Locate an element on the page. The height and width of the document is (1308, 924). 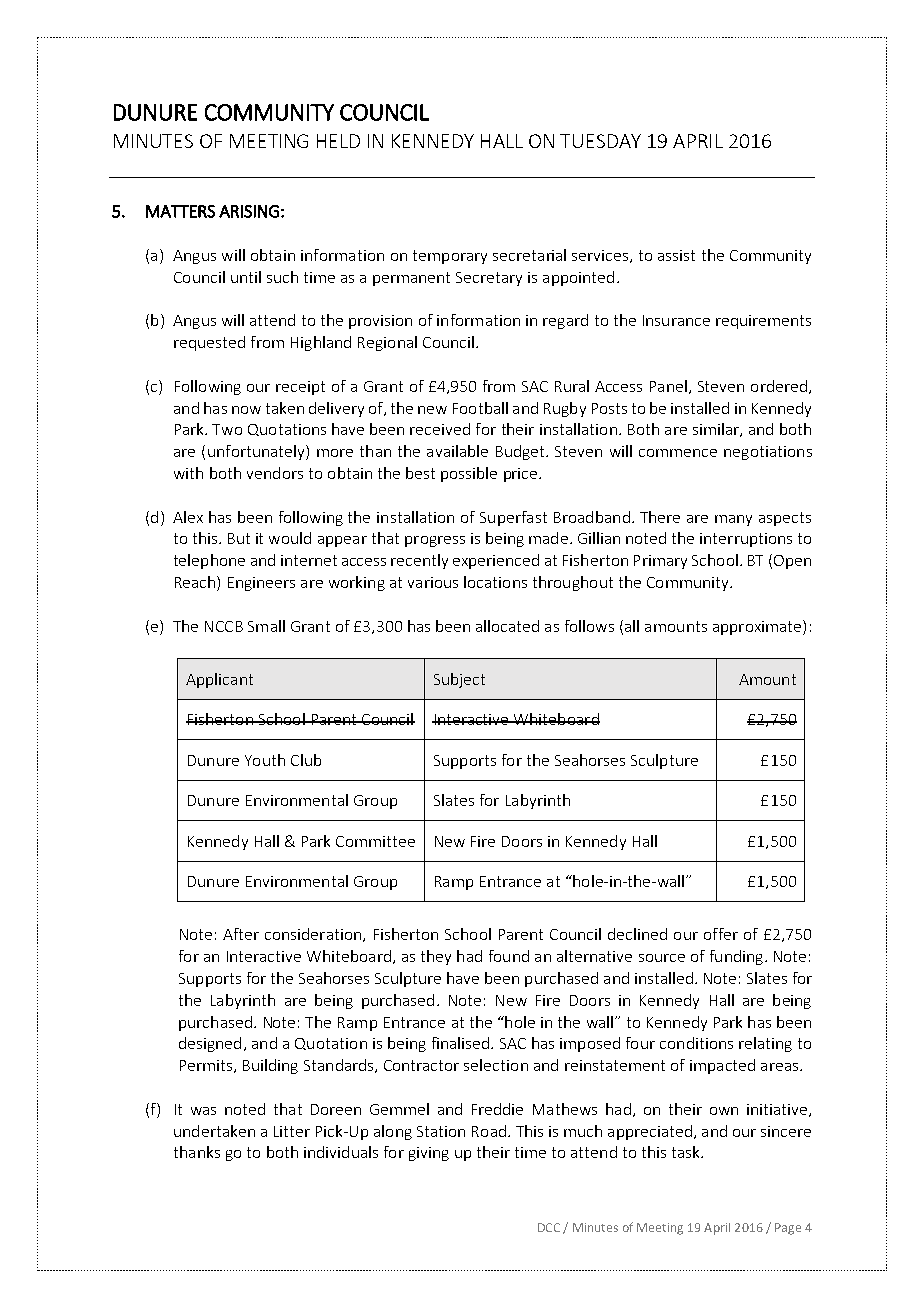
assist is located at coordinates (676, 255).
